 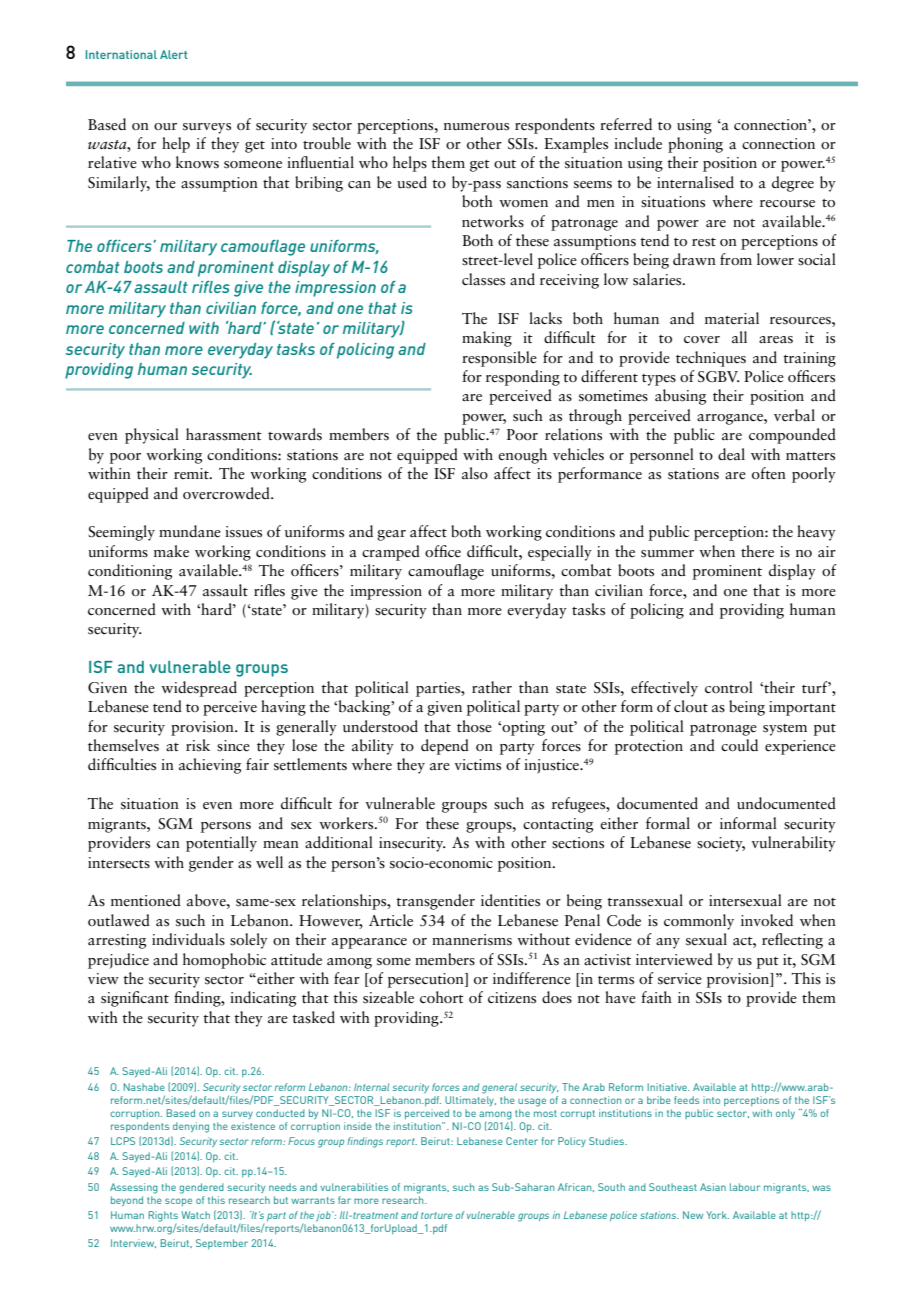 I want to click on invoked, so click(x=767, y=920).
